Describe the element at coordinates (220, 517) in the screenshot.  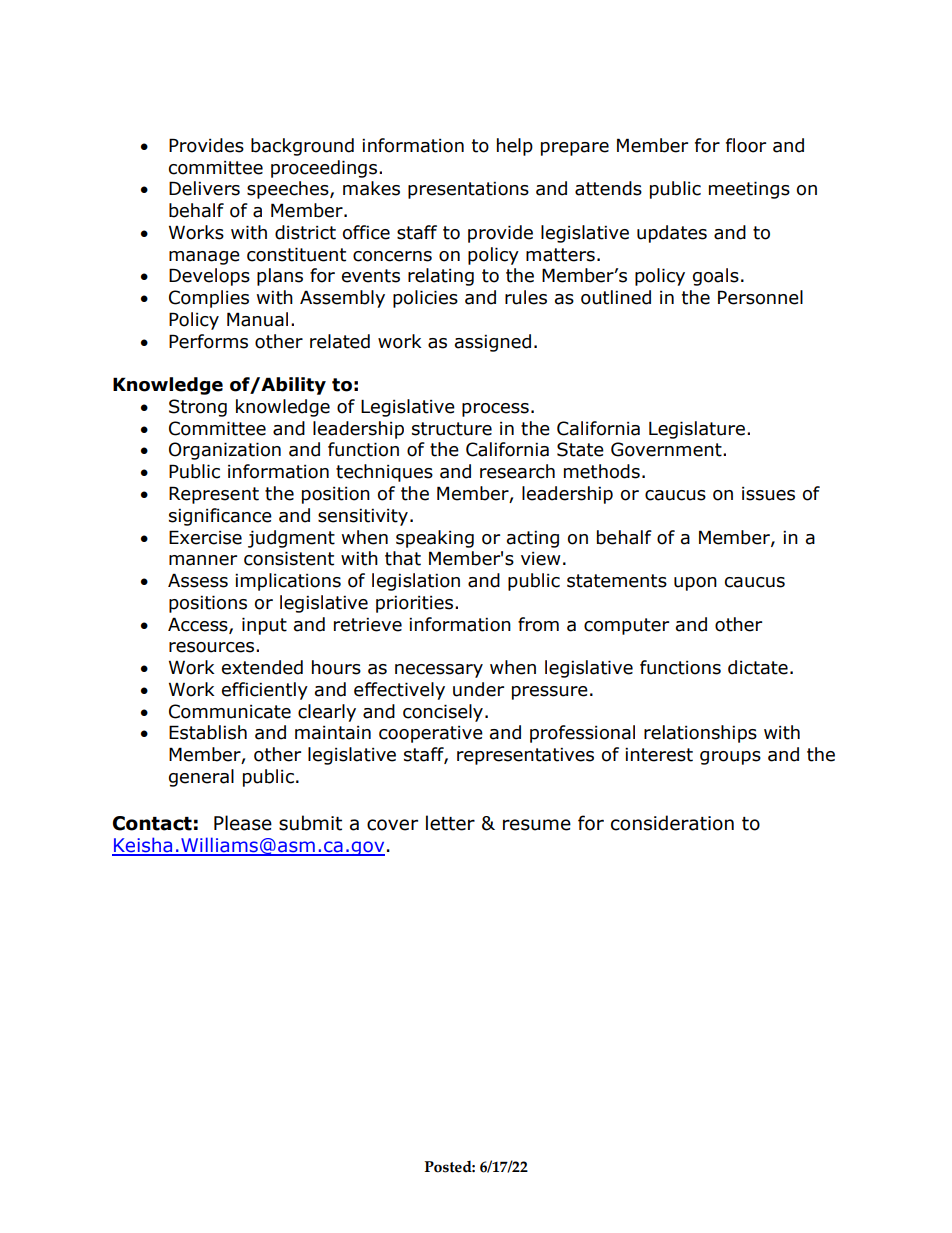
I see `significance` at that location.
